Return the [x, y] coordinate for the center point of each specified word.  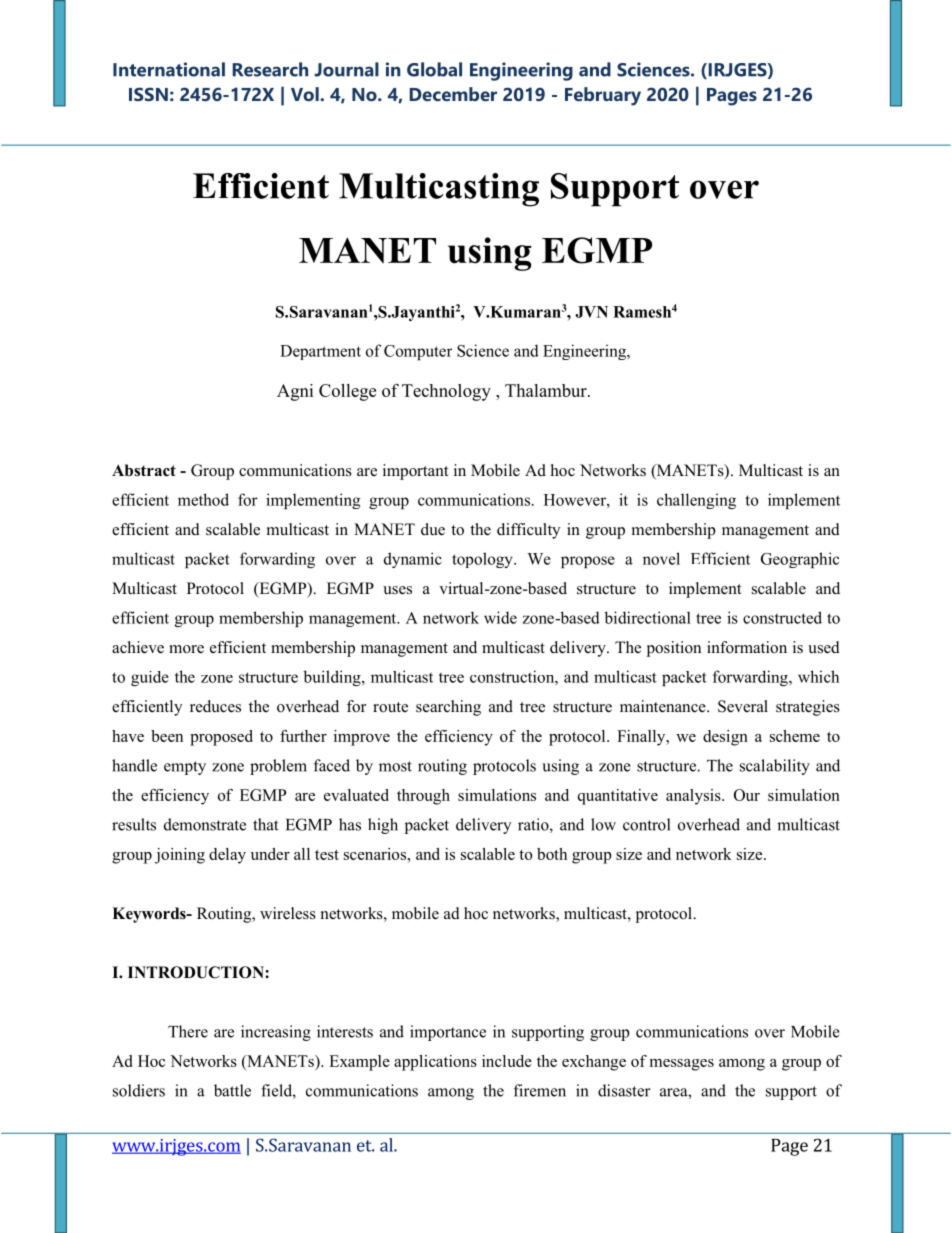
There [188, 1031]
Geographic [800, 560]
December [453, 94]
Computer [418, 352]
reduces [215, 706]
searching [448, 708]
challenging [696, 501]
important [415, 472]
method [203, 499]
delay [227, 856]
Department [320, 352]
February [603, 96]
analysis [694, 797]
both [552, 854]
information [747, 647]
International [169, 69]
